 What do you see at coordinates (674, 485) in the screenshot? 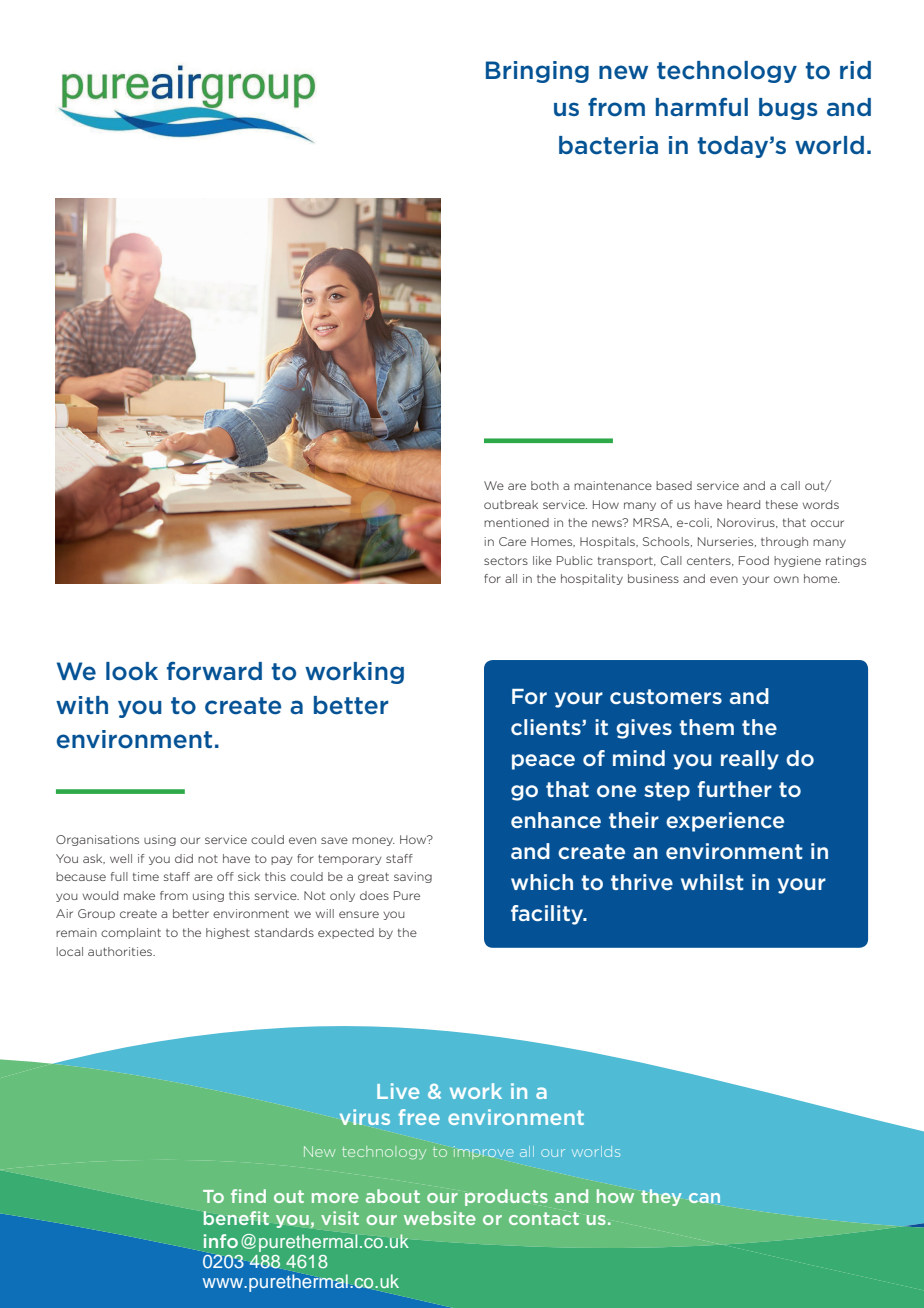
I see `based` at bounding box center [674, 485].
